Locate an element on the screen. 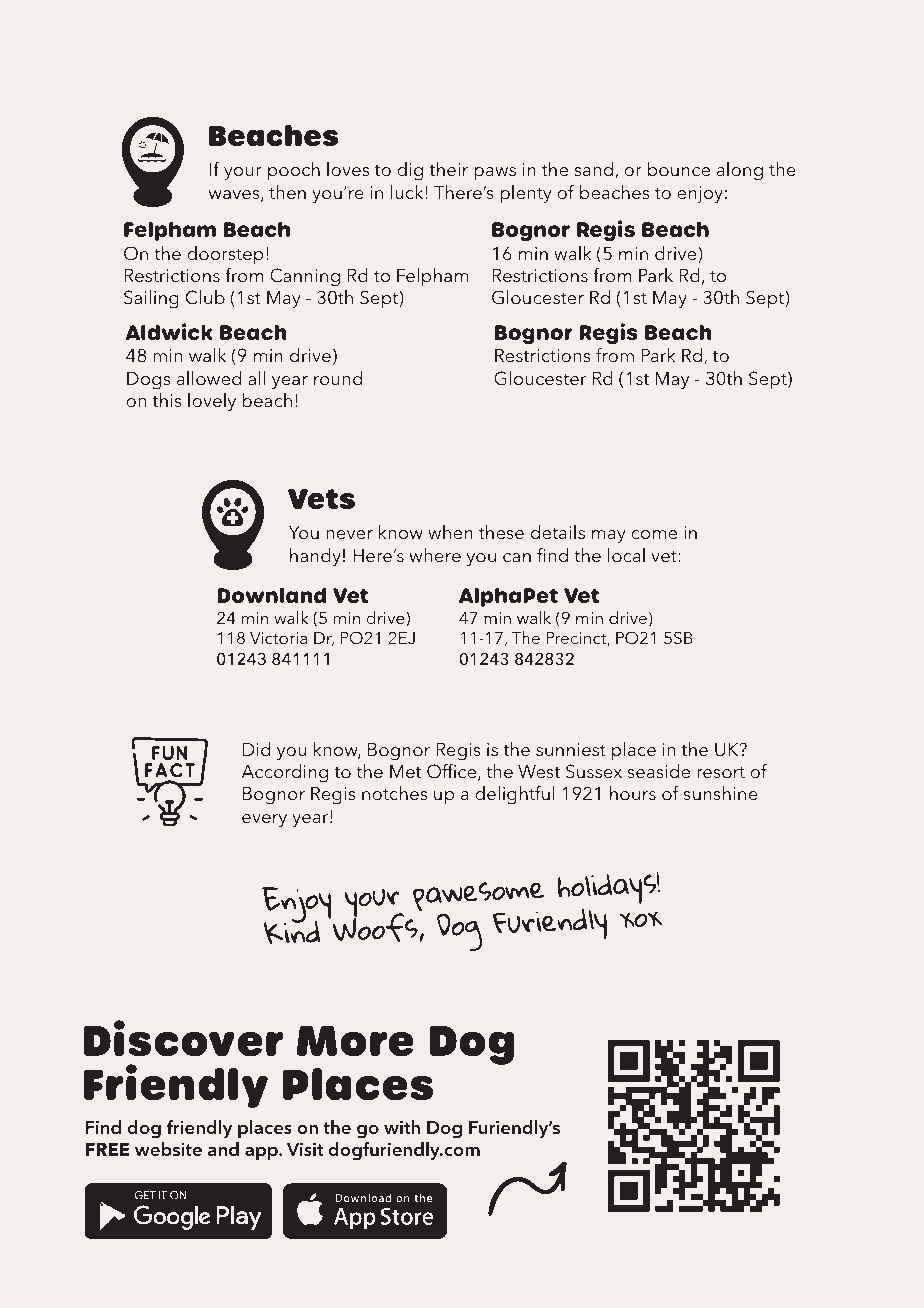 The image size is (924, 1308). round is located at coordinates (338, 378).
